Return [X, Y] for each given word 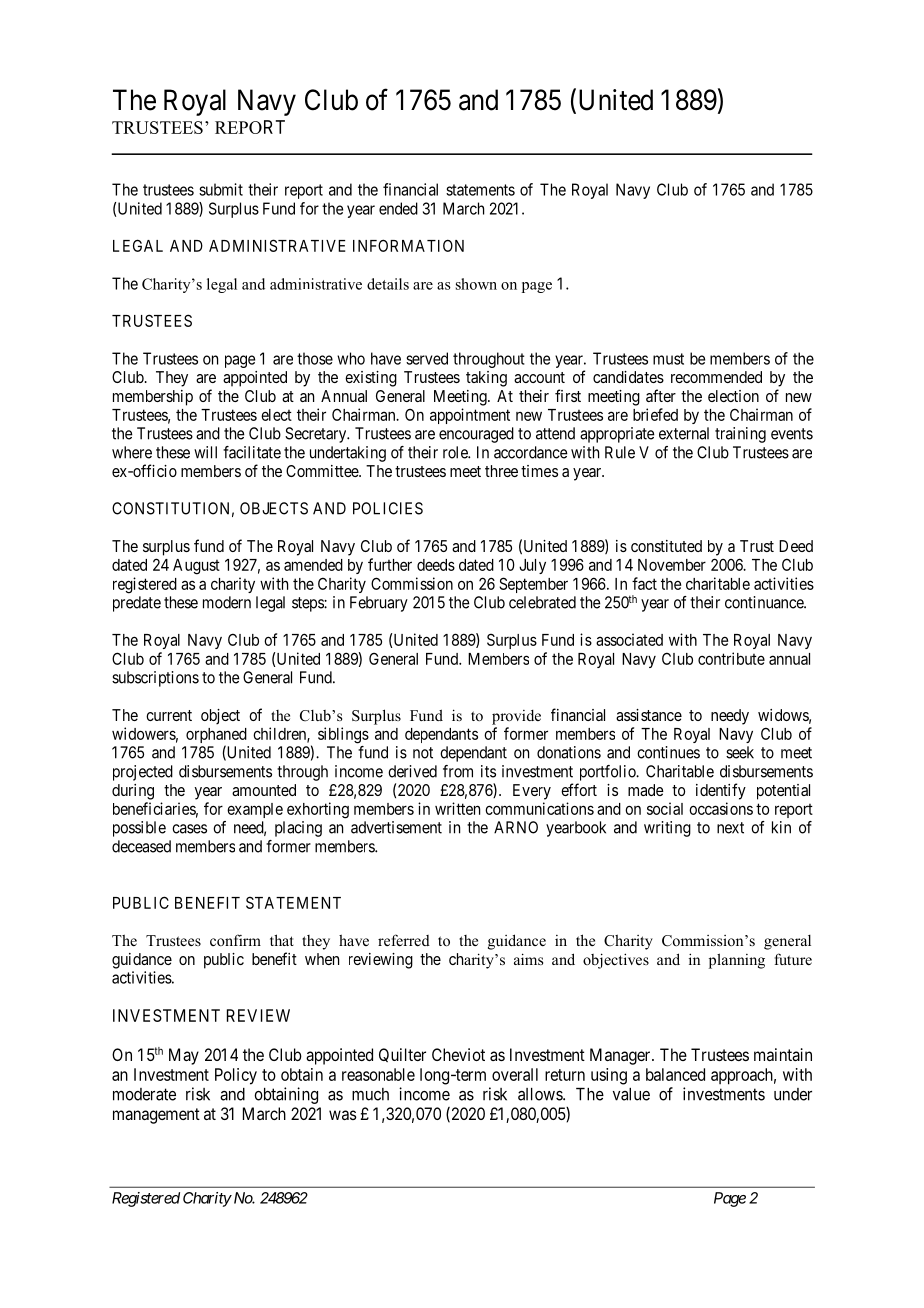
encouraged [476, 435]
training [740, 435]
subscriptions [155, 679]
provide [516, 717]
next [730, 828]
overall [515, 1074]
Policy [236, 1076]
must [668, 359]
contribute [731, 658]
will [205, 452]
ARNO [516, 827]
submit [221, 189]
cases [189, 829]
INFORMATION [408, 245]
